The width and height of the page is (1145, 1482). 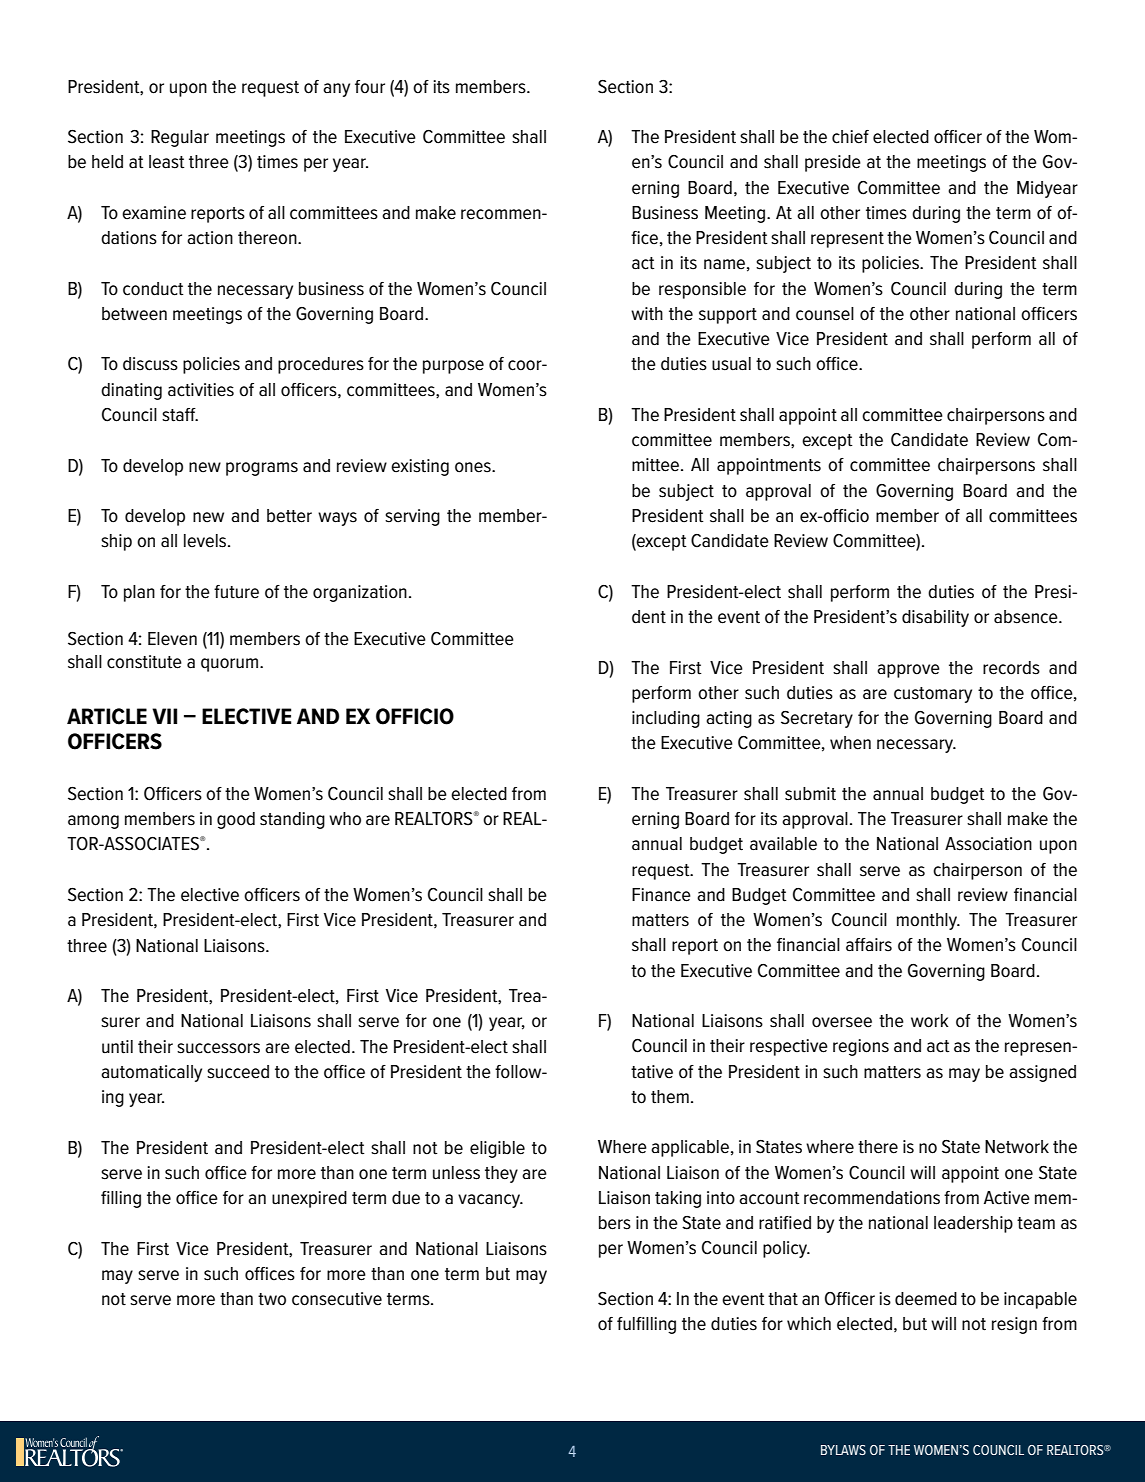 I want to click on successors, so click(x=218, y=1048).
